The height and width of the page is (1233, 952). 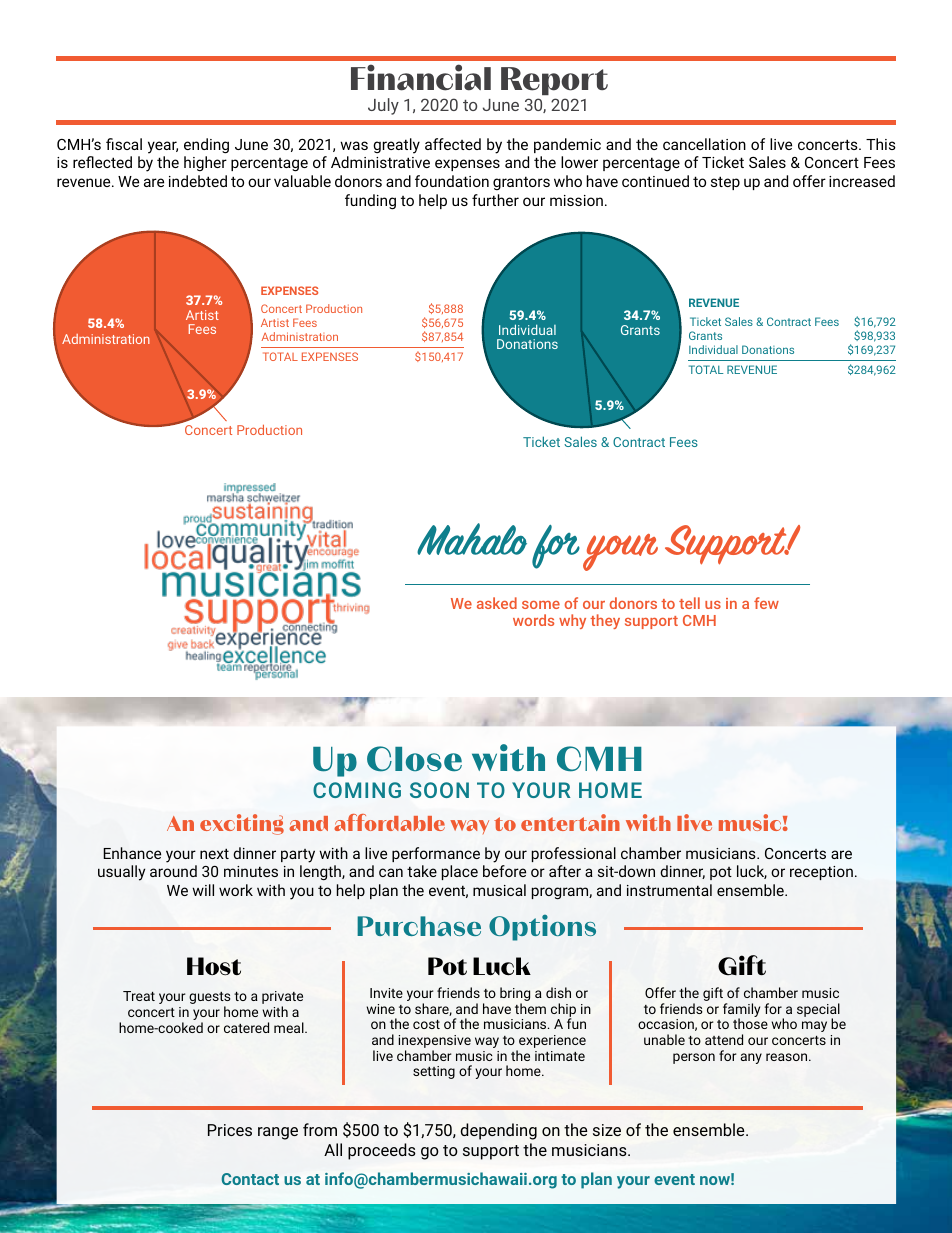 What do you see at coordinates (766, 603) in the page?
I see `few` at bounding box center [766, 603].
